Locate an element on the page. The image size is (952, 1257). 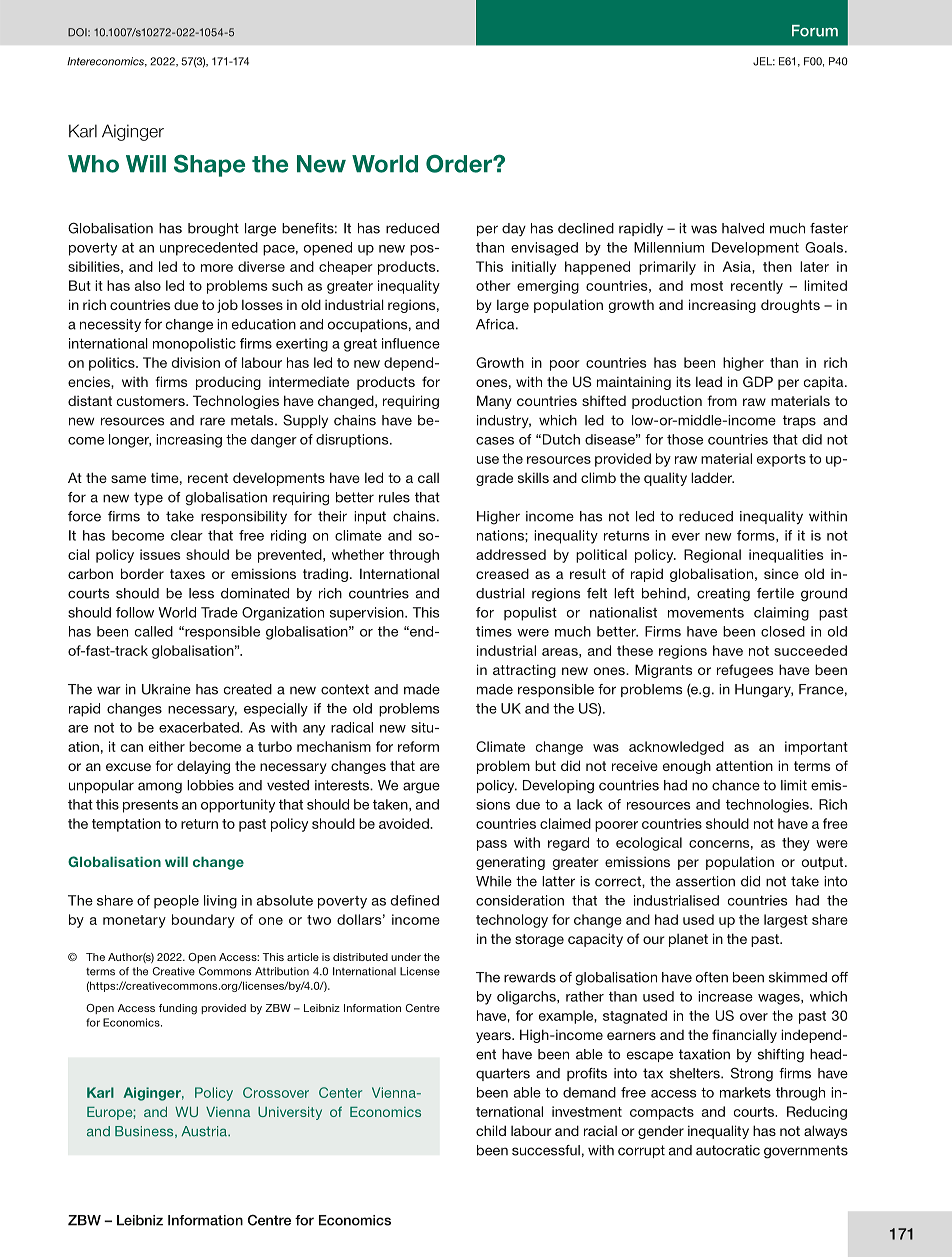
argue is located at coordinates (421, 788).
